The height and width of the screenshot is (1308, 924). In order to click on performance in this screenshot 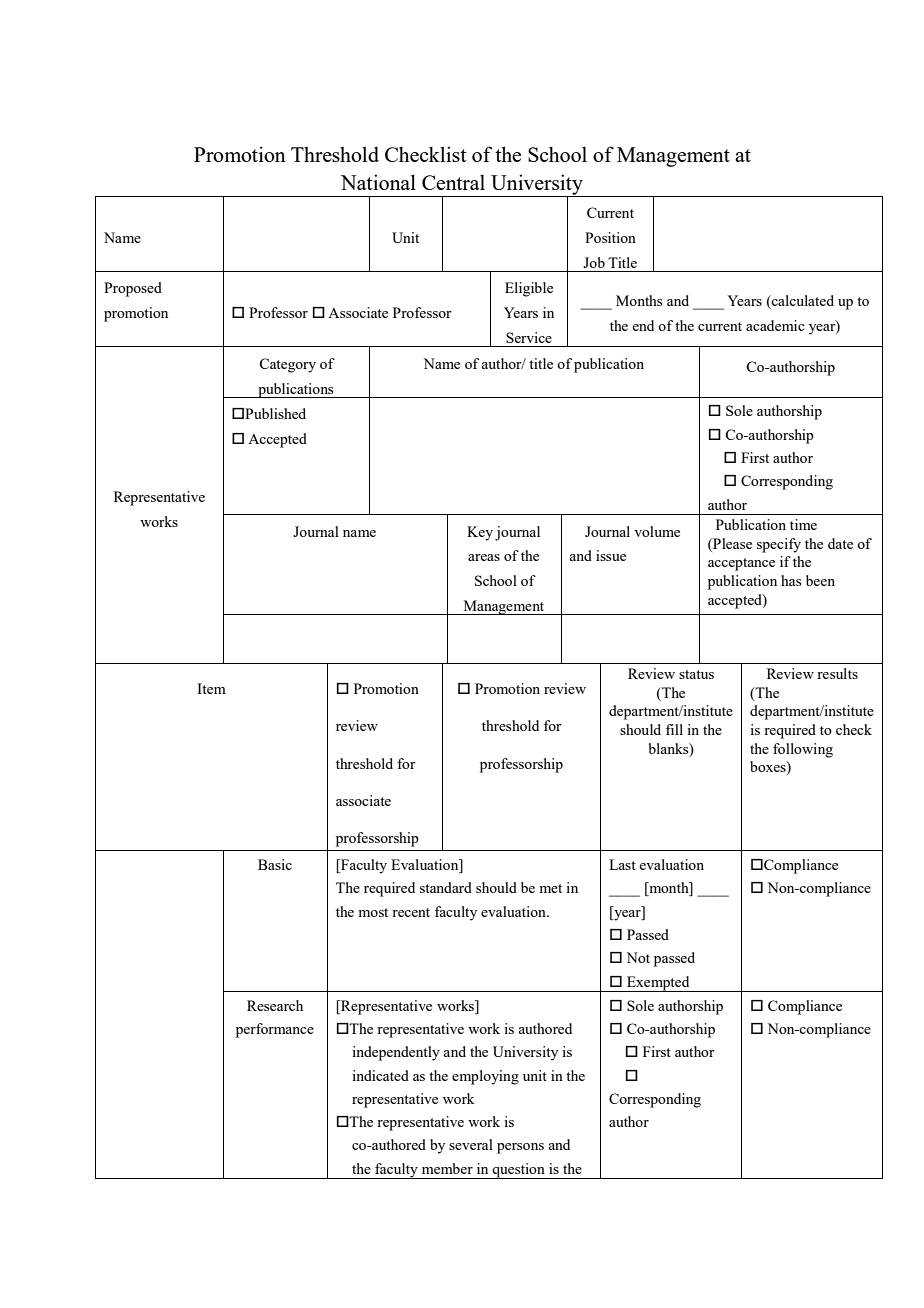, I will do `click(275, 1030)`.
